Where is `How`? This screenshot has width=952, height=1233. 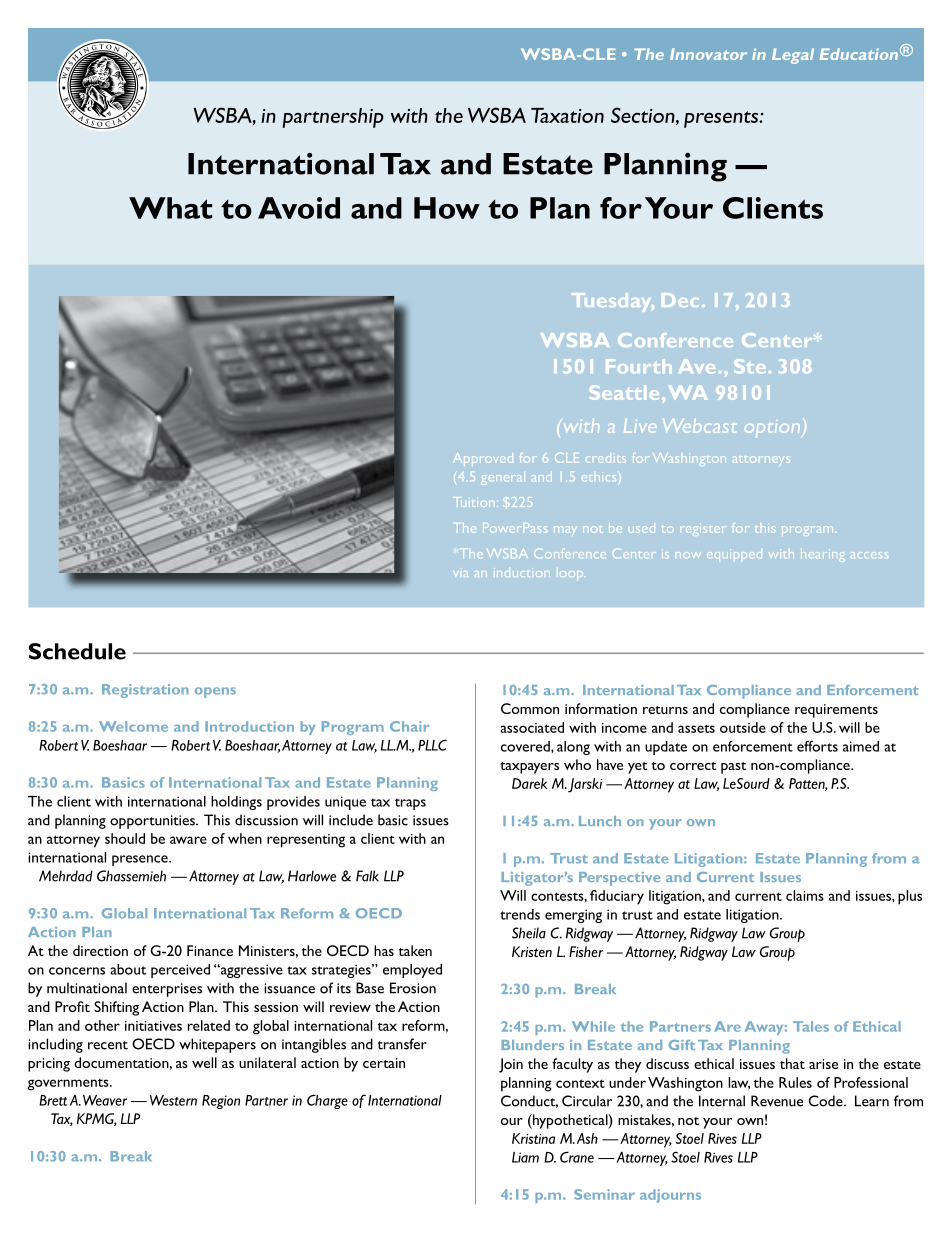 How is located at coordinates (447, 208).
